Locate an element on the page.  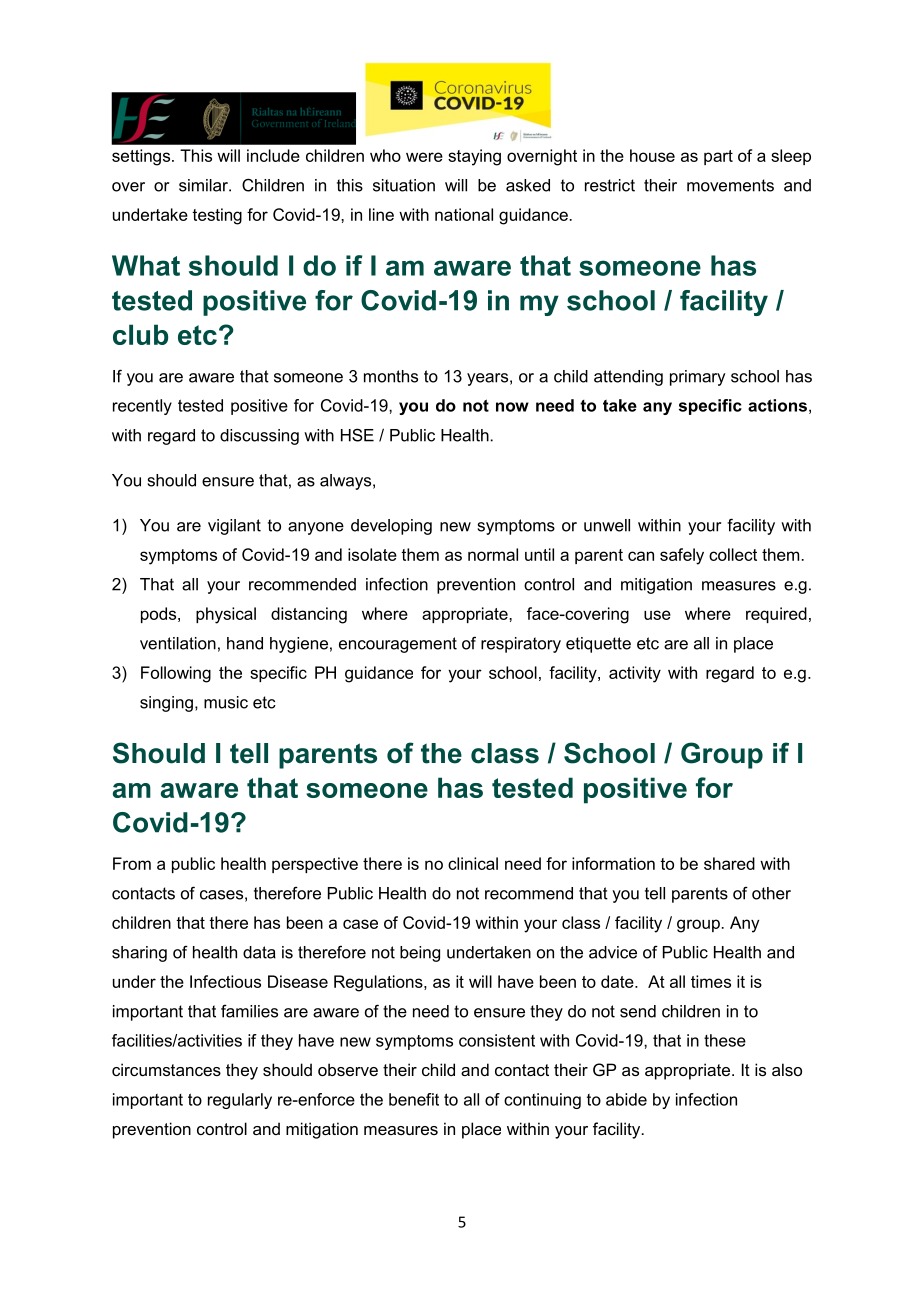
similar is located at coordinates (204, 185).
